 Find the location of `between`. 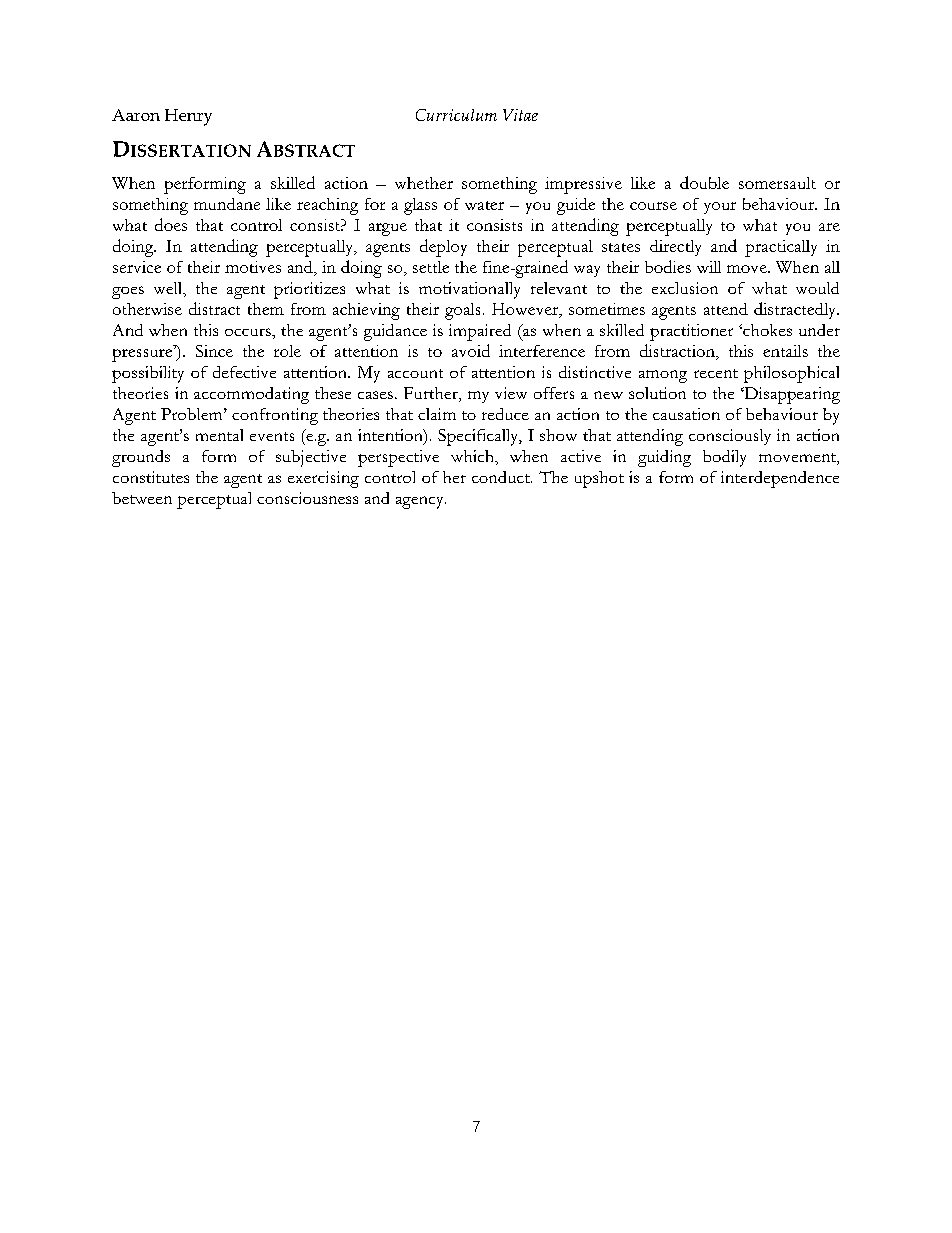

between is located at coordinates (142, 498).
